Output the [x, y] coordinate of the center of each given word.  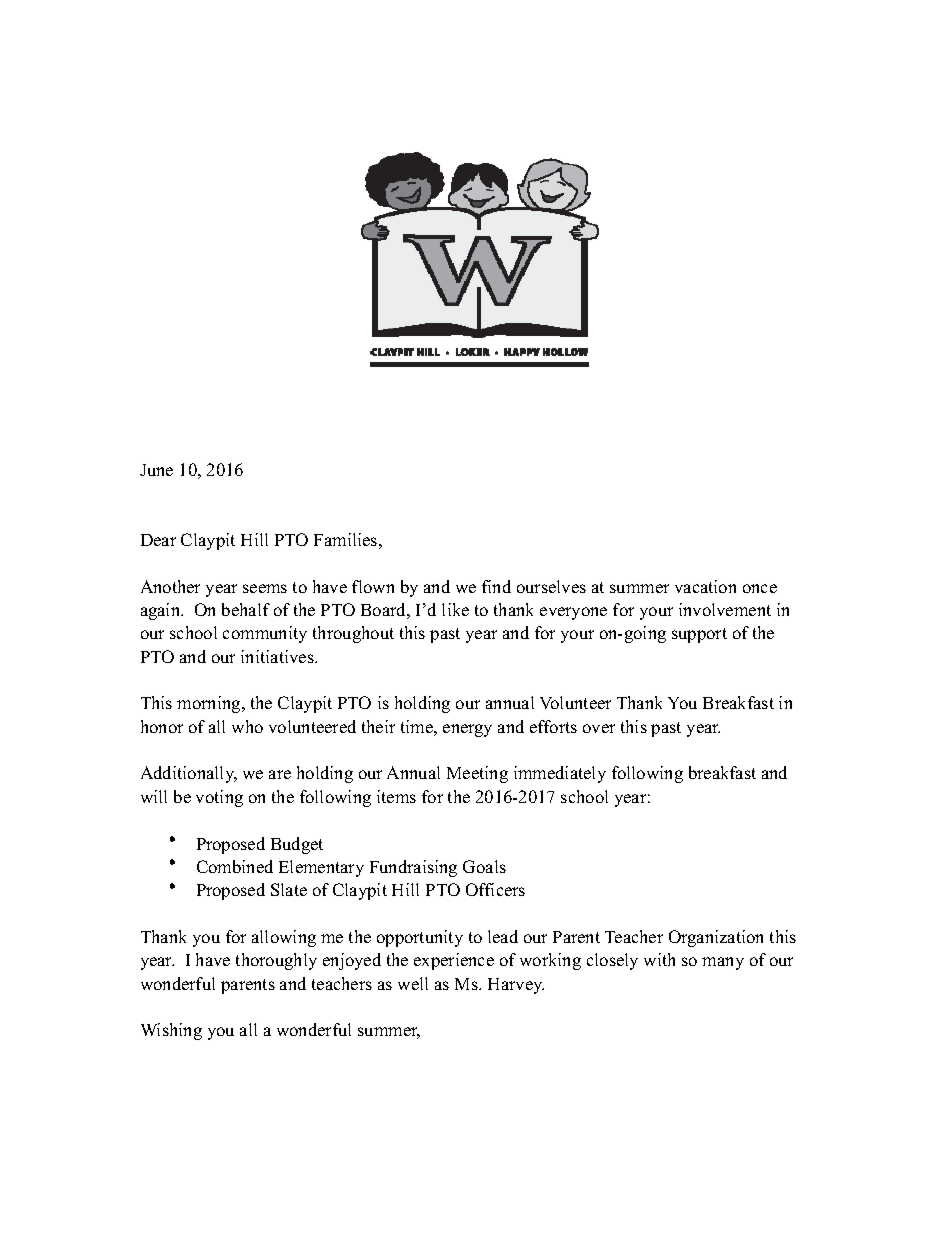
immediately [560, 774]
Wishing [171, 1031]
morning [210, 704]
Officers [495, 889]
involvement [725, 609]
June [156, 470]
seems [265, 588]
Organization [716, 938]
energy [467, 730]
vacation [705, 586]
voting [219, 798]
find [496, 586]
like [455, 609]
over [599, 728]
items [396, 796]
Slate [289, 889]
